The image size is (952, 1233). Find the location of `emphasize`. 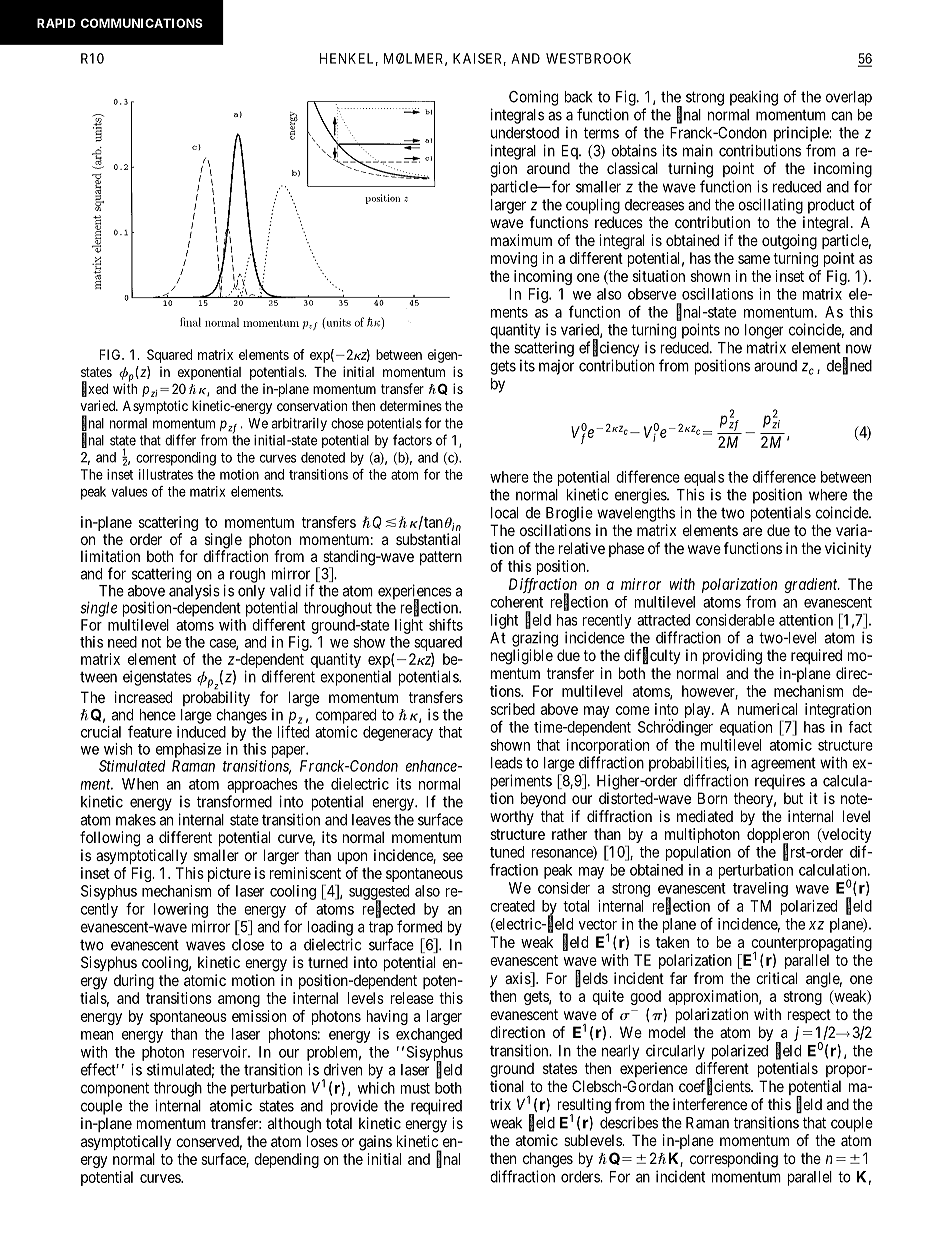

emphasize is located at coordinates (188, 750).
